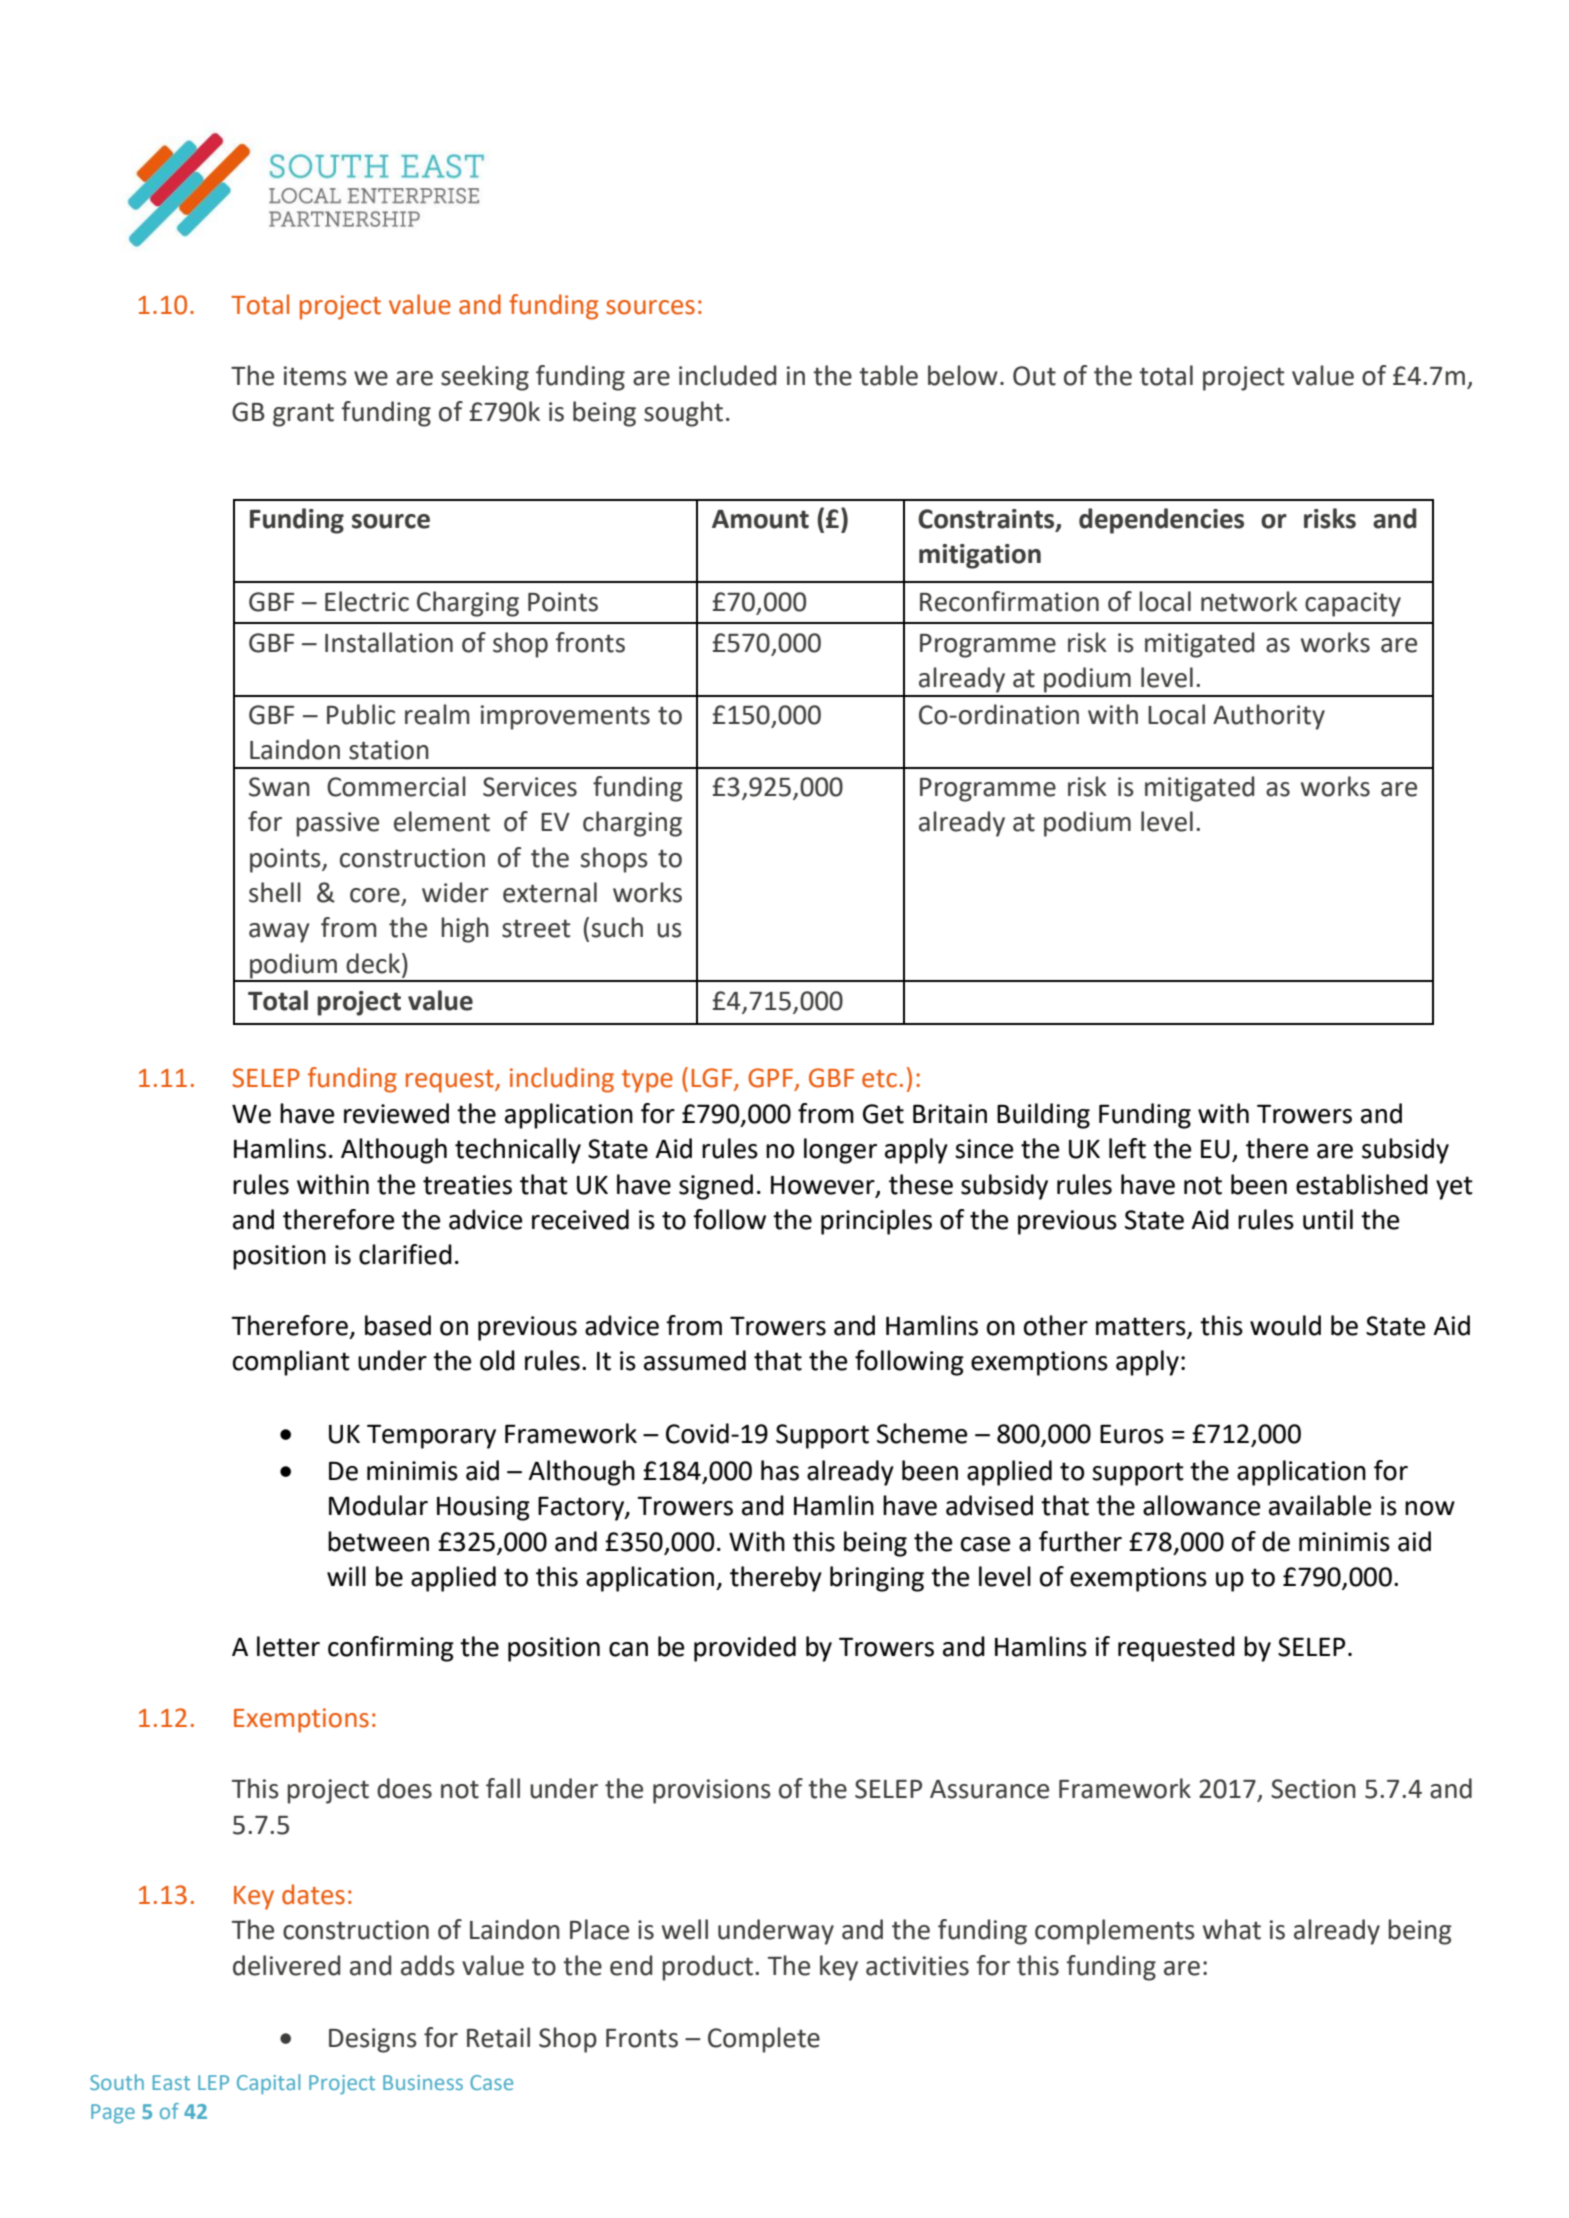  Describe the element at coordinates (303, 415) in the screenshot. I see `grant` at that location.
